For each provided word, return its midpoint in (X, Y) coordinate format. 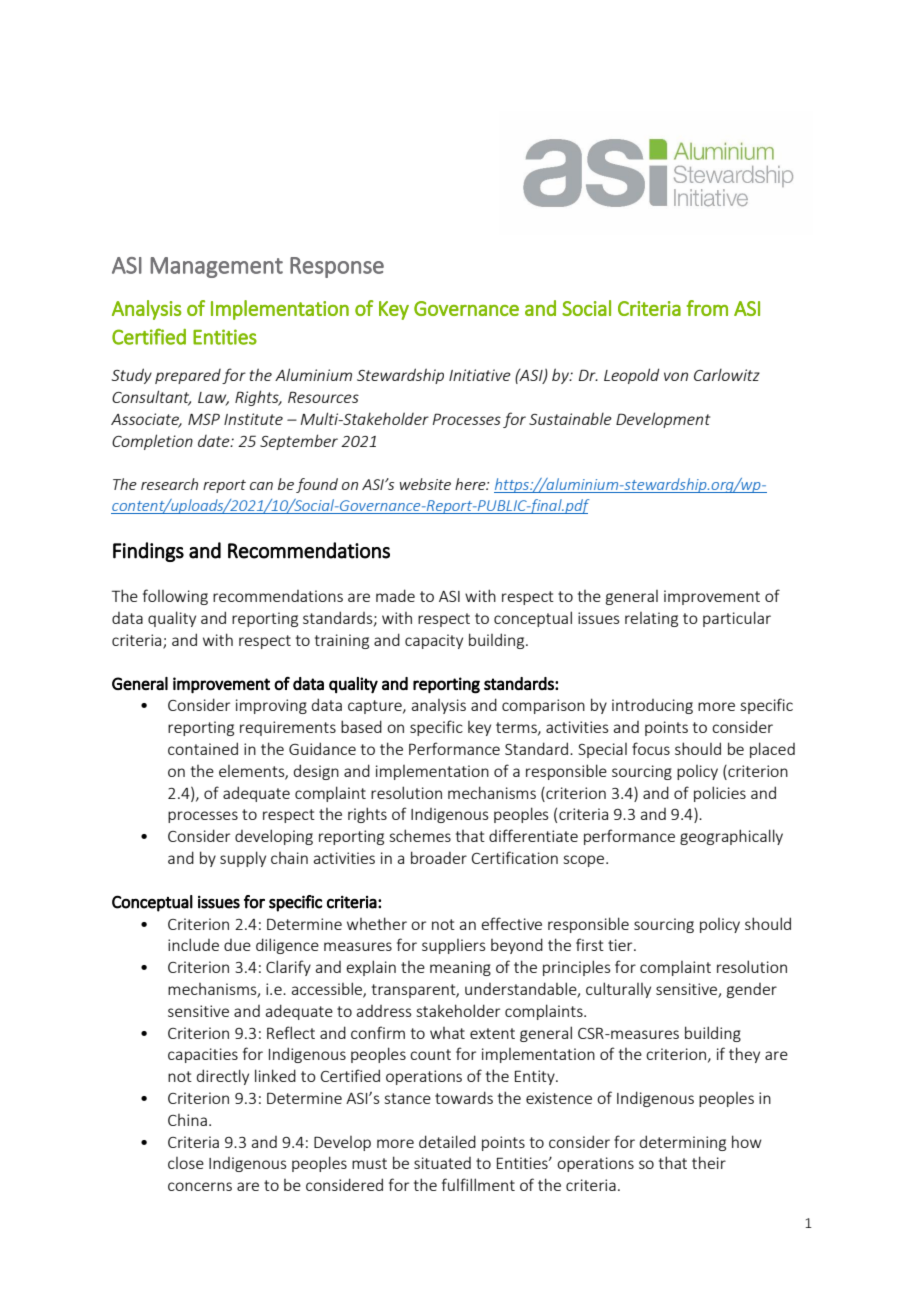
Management (216, 267)
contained (203, 748)
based (361, 726)
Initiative (480, 375)
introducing (652, 706)
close (186, 1163)
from (707, 308)
